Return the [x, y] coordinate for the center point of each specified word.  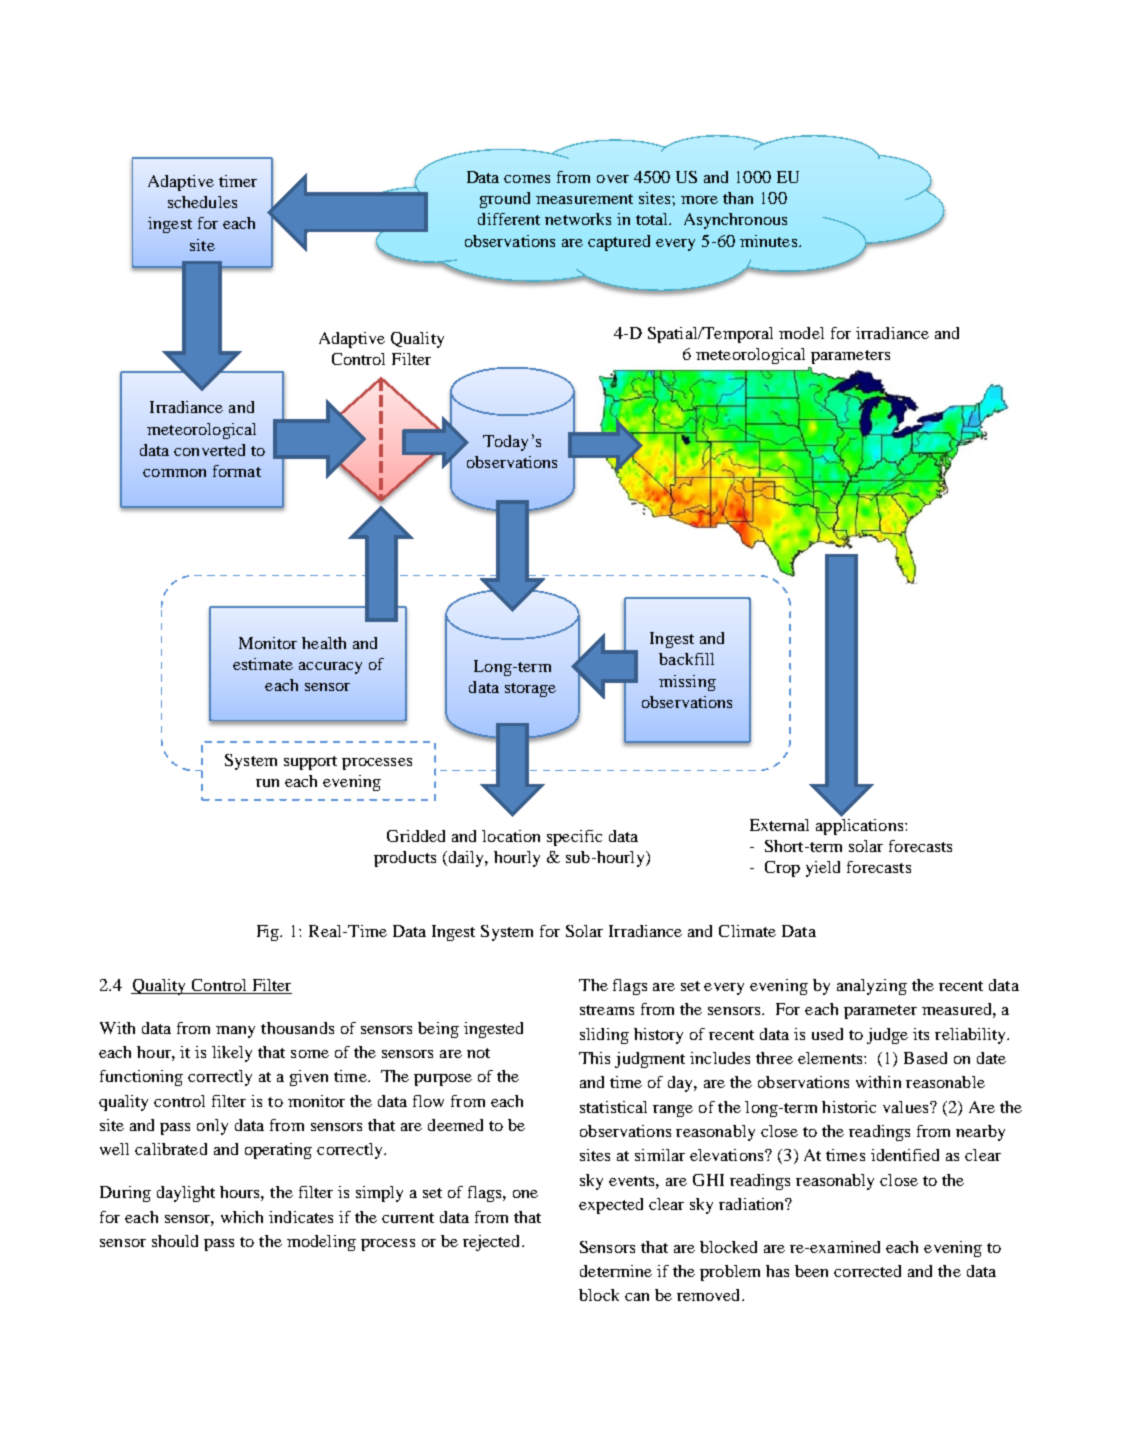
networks [578, 219]
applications [861, 825]
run [267, 783]
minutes [768, 241]
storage [530, 690]
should [175, 1241]
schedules [202, 202]
